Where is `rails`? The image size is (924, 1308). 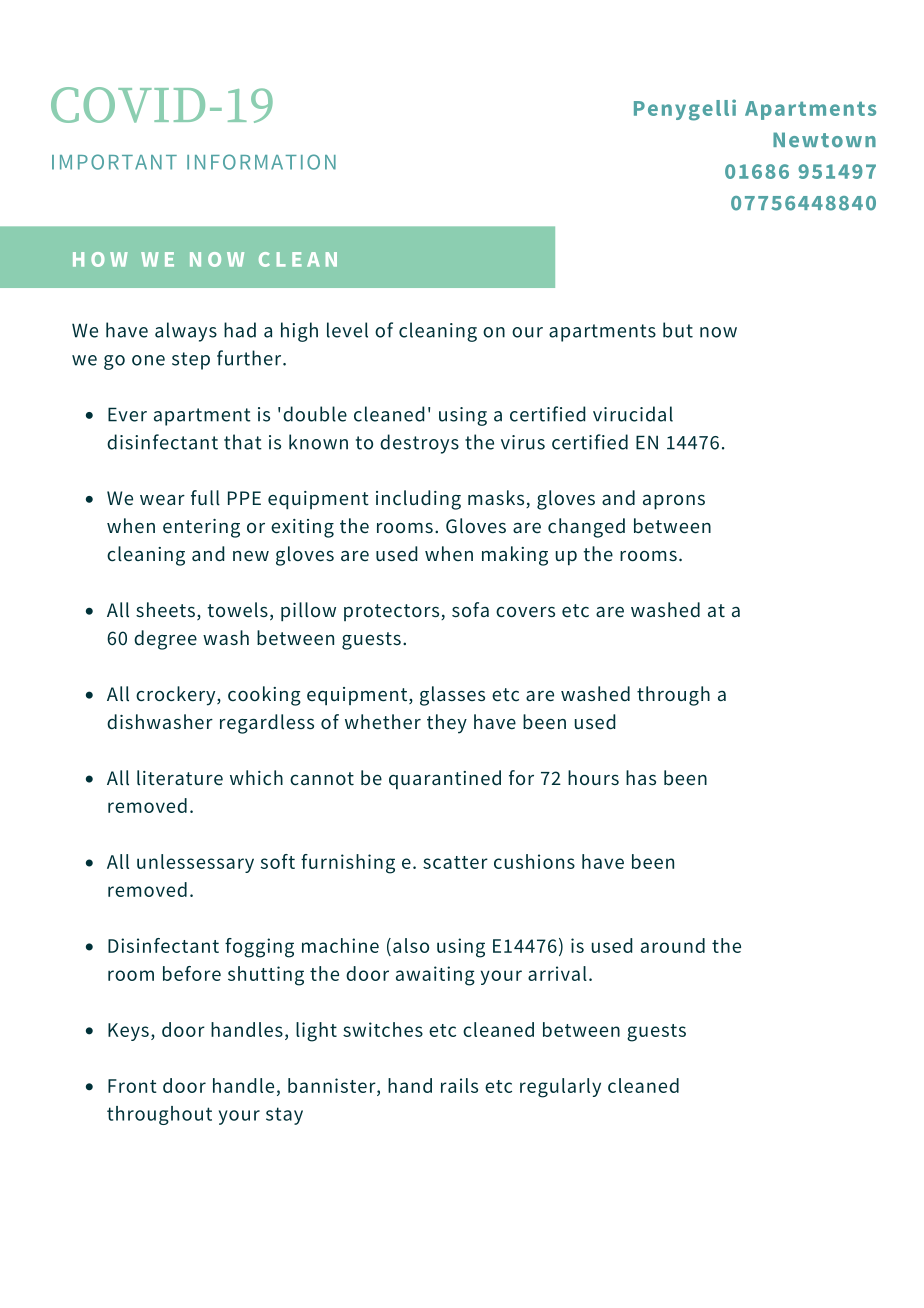
rails is located at coordinates (459, 1085).
